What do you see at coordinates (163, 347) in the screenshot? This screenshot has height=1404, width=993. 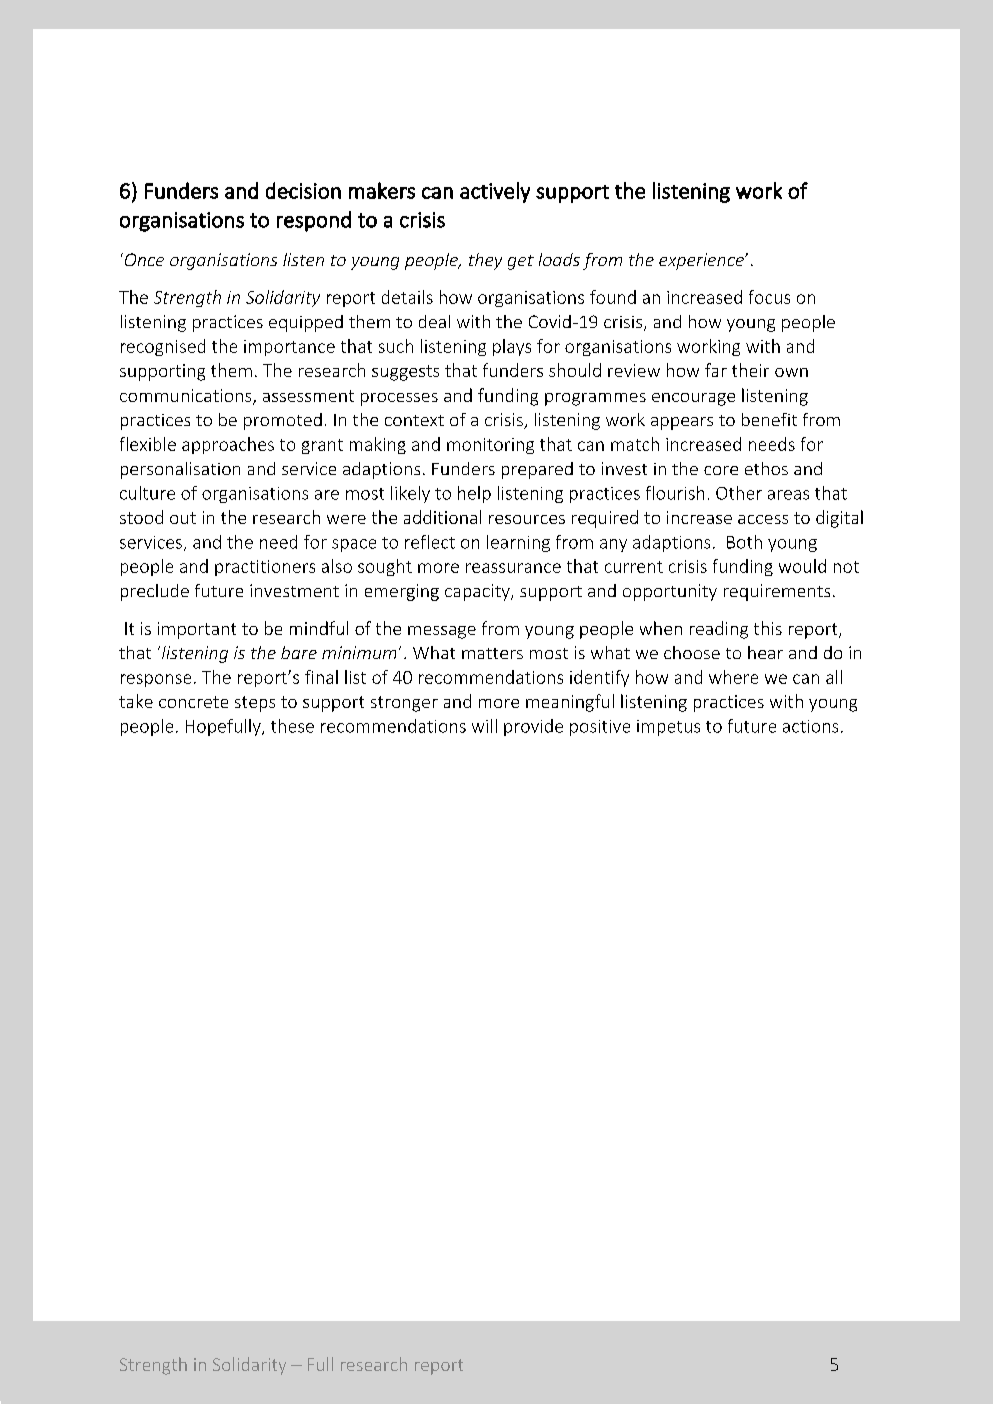 I see `recognised` at bounding box center [163, 347].
